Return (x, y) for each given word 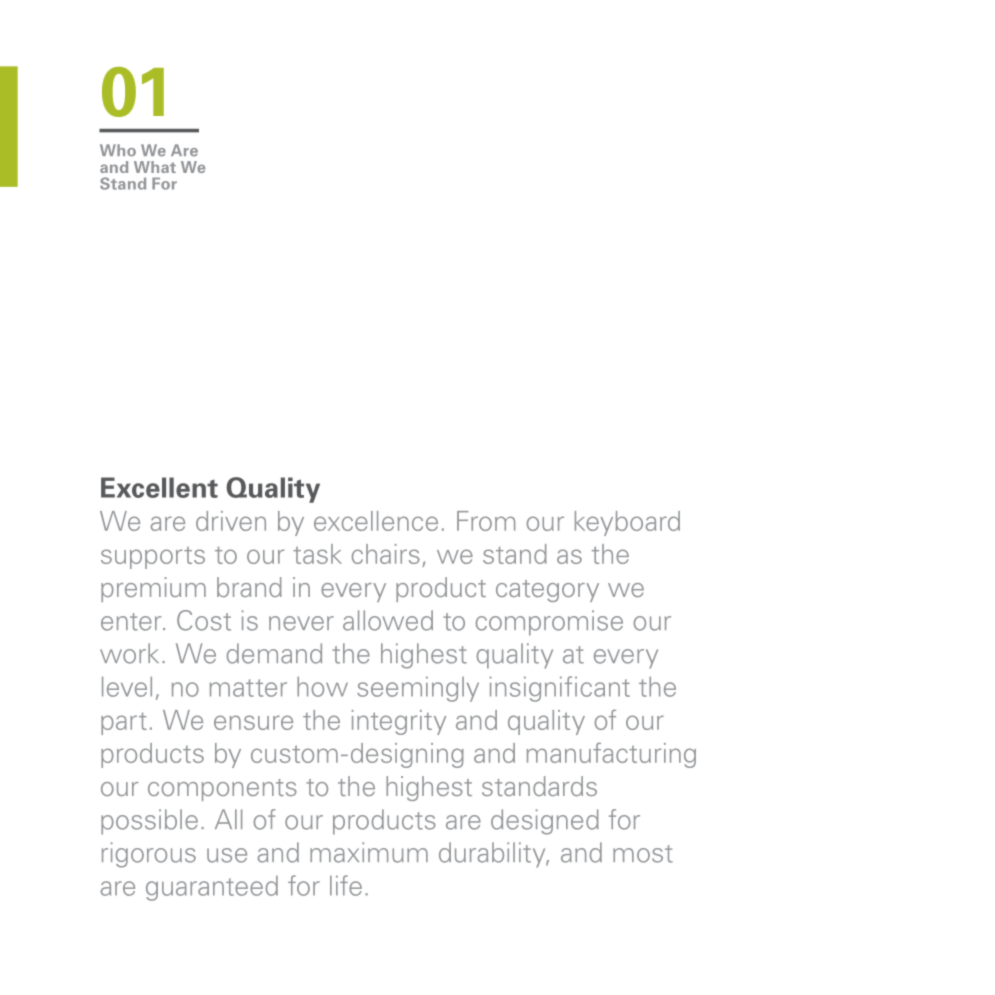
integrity (399, 722)
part (124, 724)
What (155, 167)
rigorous (149, 855)
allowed (388, 620)
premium (153, 589)
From (486, 521)
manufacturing (611, 755)
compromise (549, 623)
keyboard (627, 523)
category (547, 591)
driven (231, 521)
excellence (376, 521)
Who (118, 150)
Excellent (159, 487)
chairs (386, 554)
